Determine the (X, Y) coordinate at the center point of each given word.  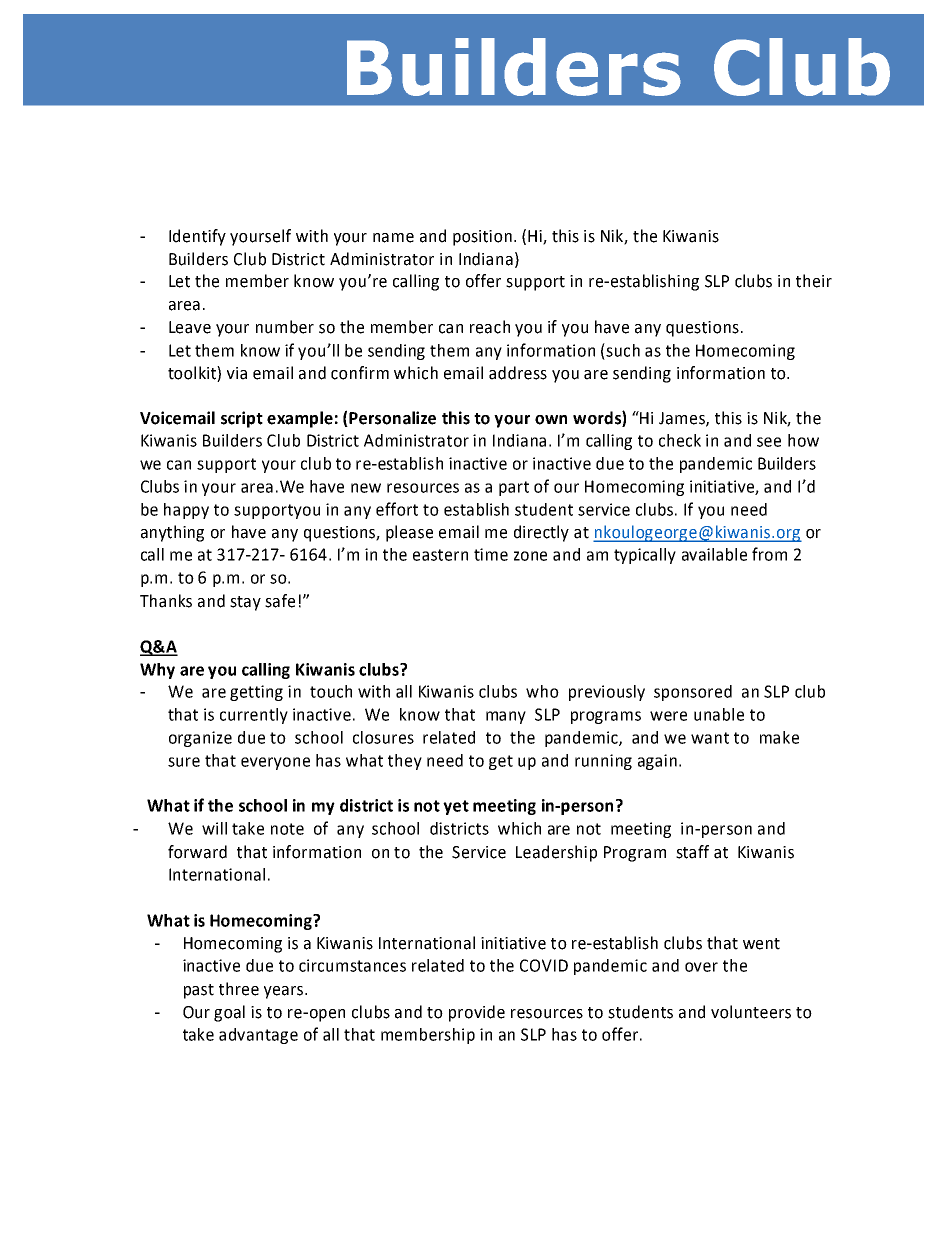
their (814, 281)
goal (229, 1013)
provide (477, 1013)
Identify (197, 237)
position (482, 238)
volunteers (751, 1012)
